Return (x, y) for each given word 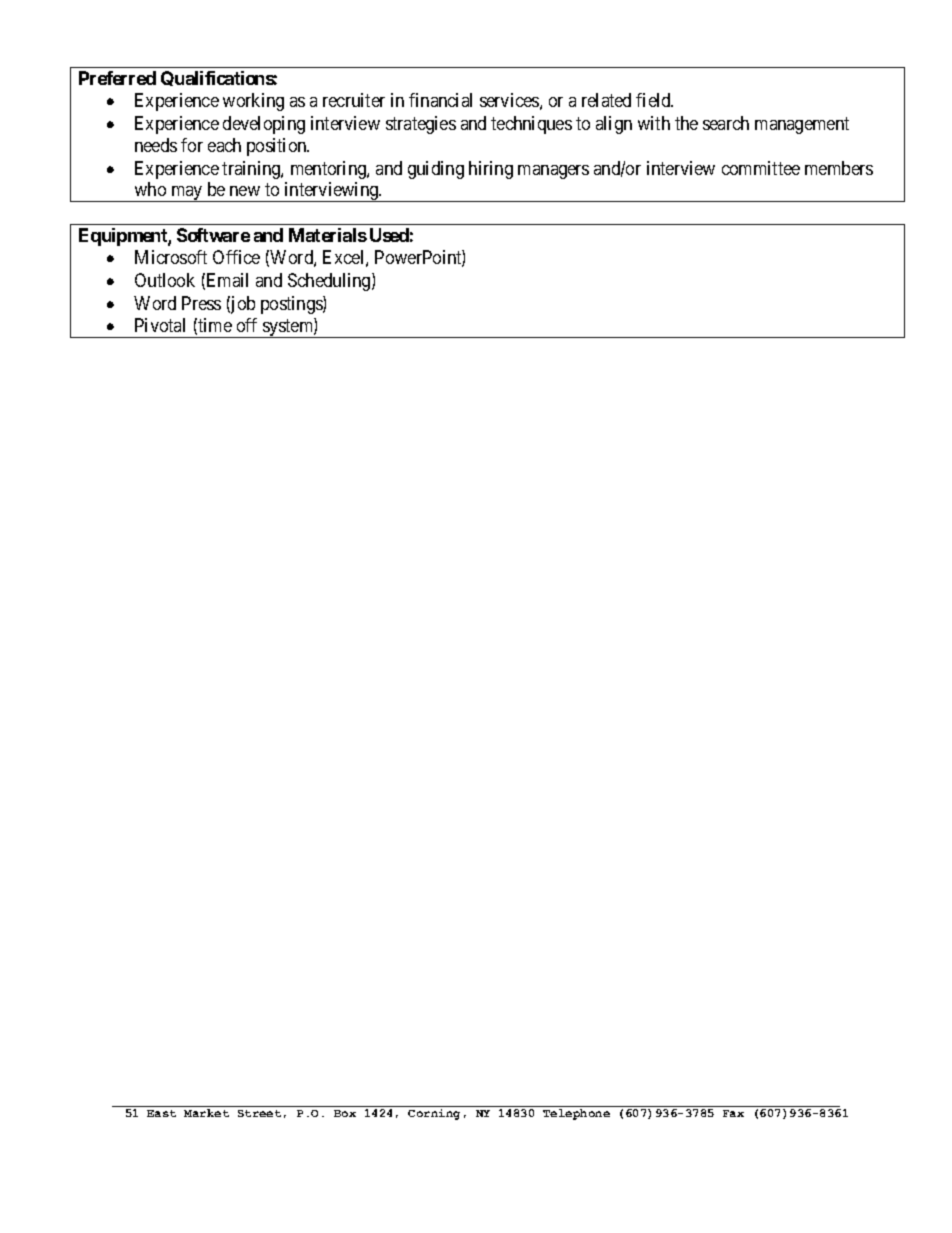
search (726, 123)
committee (761, 168)
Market (206, 1113)
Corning (434, 1114)
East (161, 1113)
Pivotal (160, 325)
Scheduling (330, 282)
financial (440, 100)
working (253, 102)
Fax (733, 1113)
